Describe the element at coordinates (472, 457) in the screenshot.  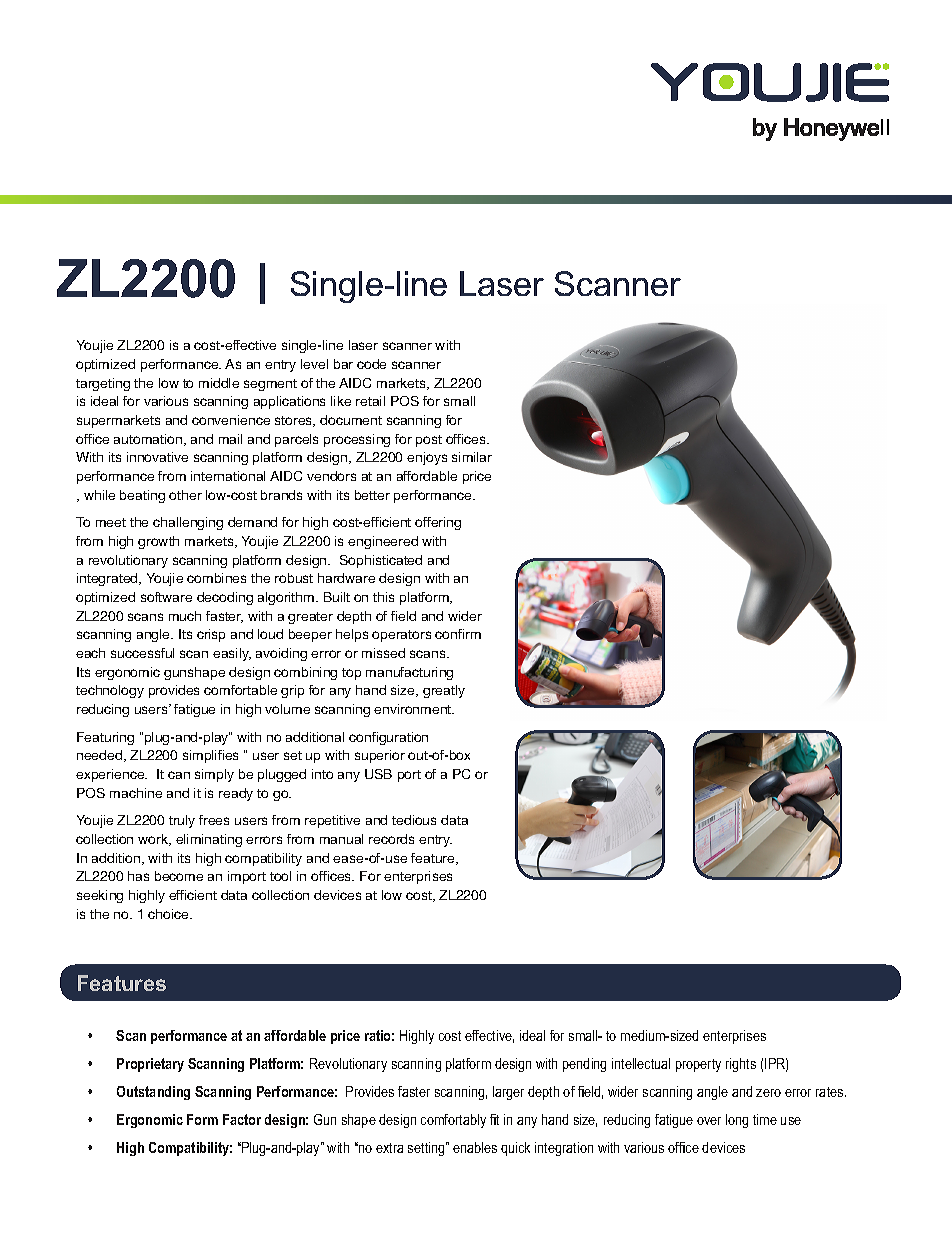
I see `similar` at that location.
